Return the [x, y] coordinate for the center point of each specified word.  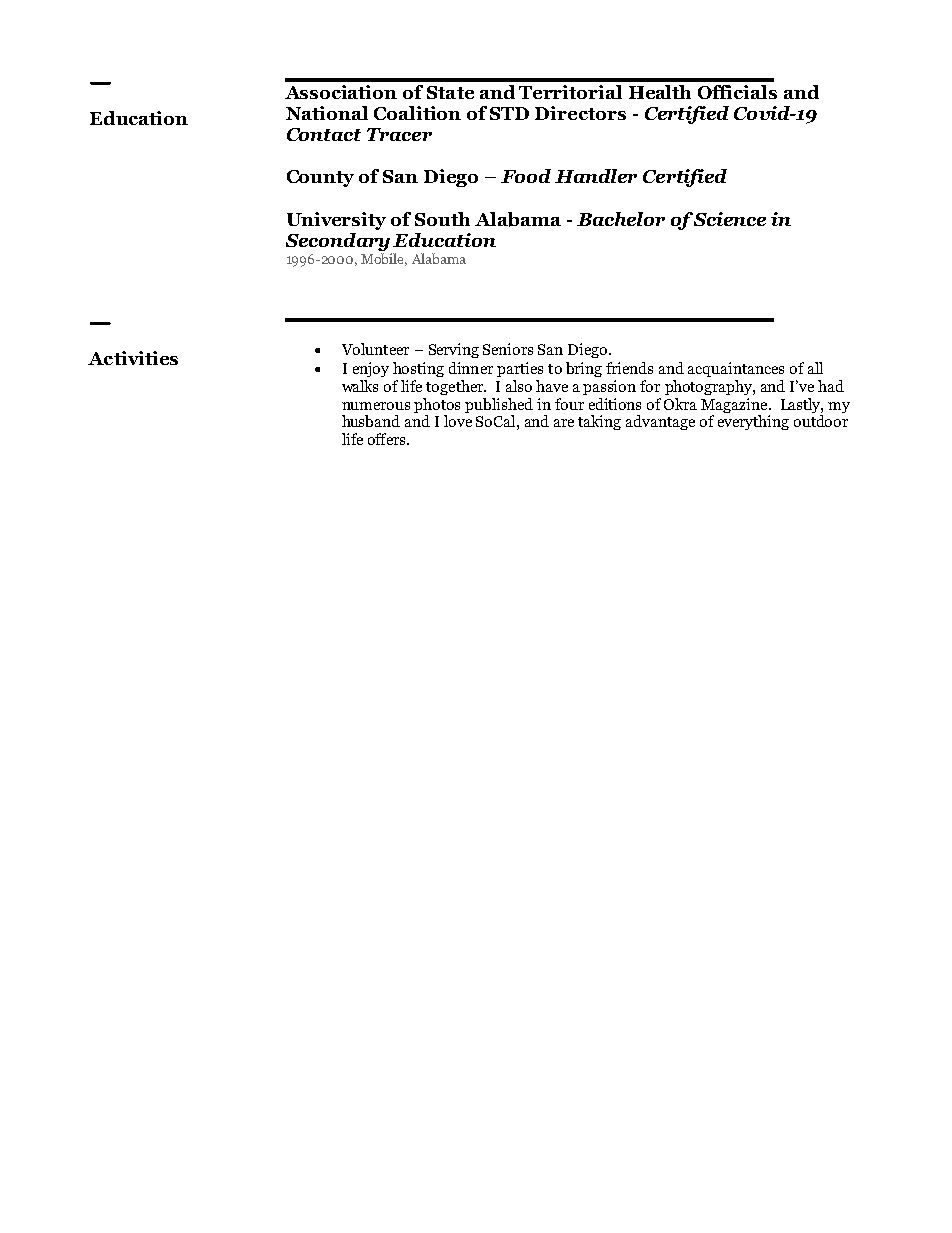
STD [509, 113]
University [336, 221]
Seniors [508, 349]
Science [728, 219]
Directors [580, 113]
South [442, 219]
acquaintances [736, 369]
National [327, 113]
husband [371, 421]
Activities [133, 358]
